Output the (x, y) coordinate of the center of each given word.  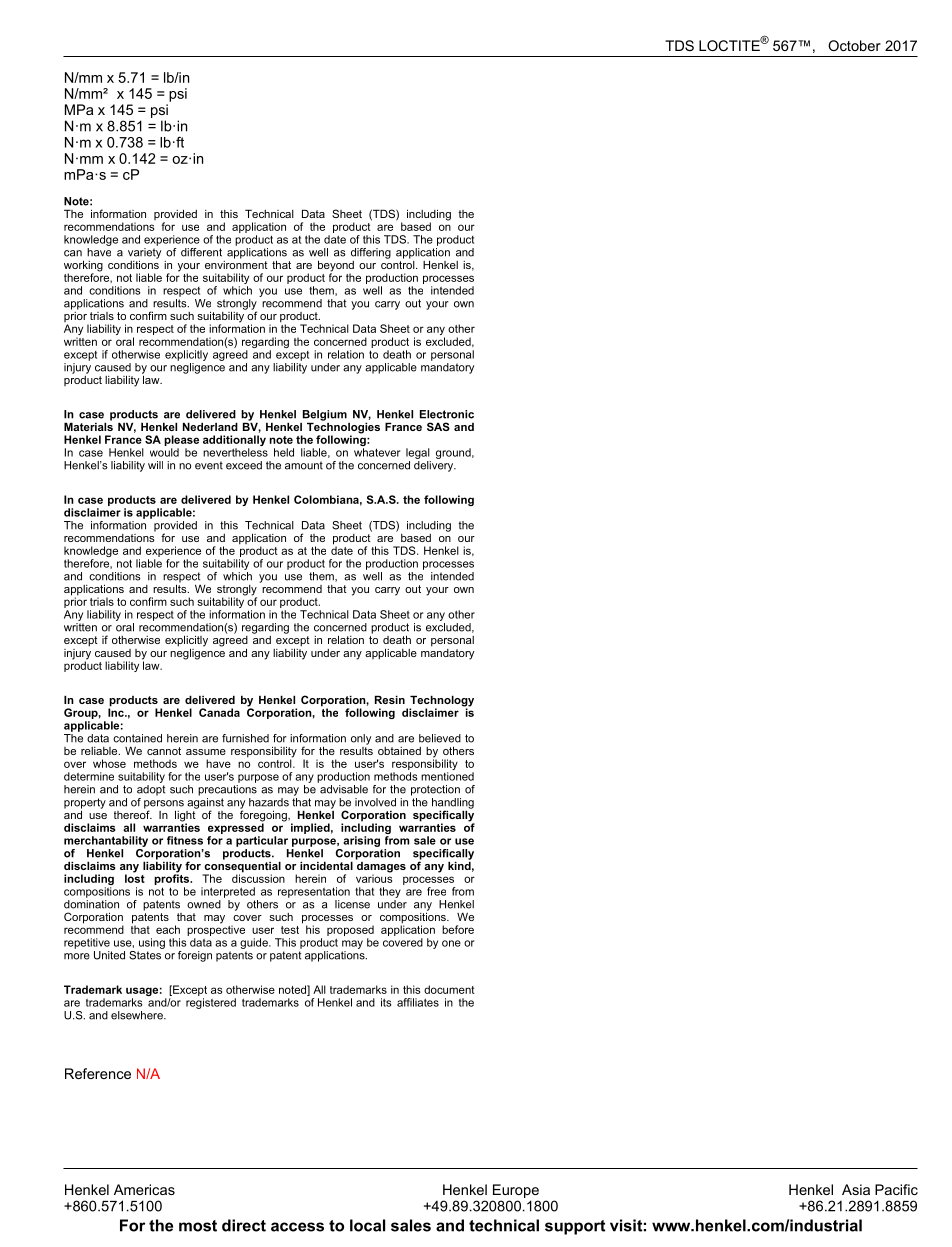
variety (144, 254)
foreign (195, 956)
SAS (438, 426)
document (449, 989)
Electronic (447, 414)
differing (371, 253)
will (155, 465)
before (458, 929)
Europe (516, 1191)
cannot (164, 751)
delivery (435, 466)
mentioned (447, 776)
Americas (144, 1189)
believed (440, 738)
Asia (856, 1189)
